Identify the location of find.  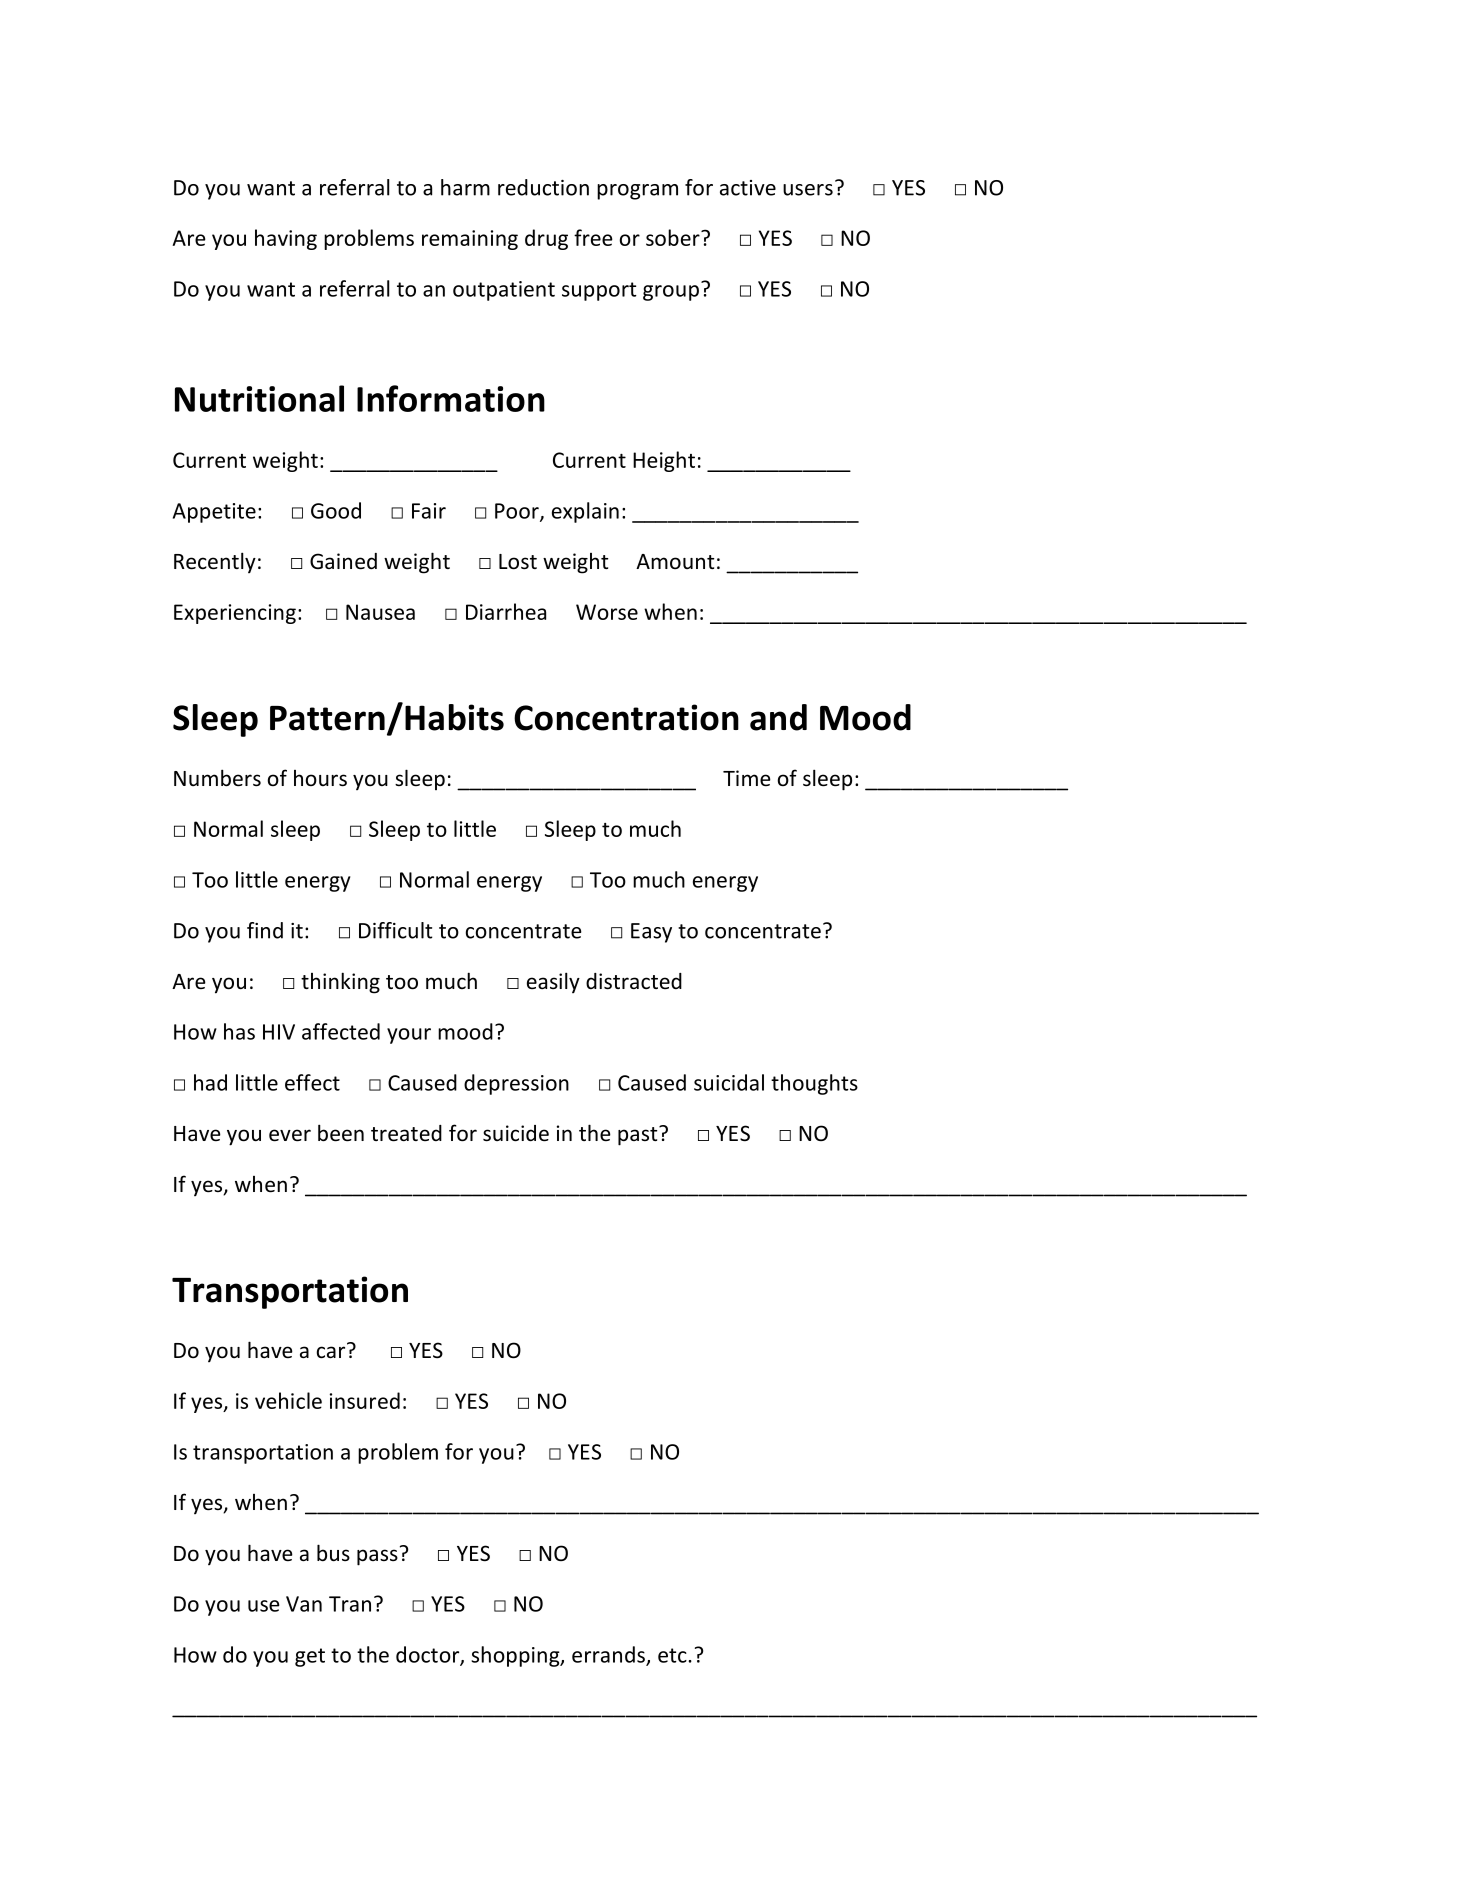
(265, 930).
